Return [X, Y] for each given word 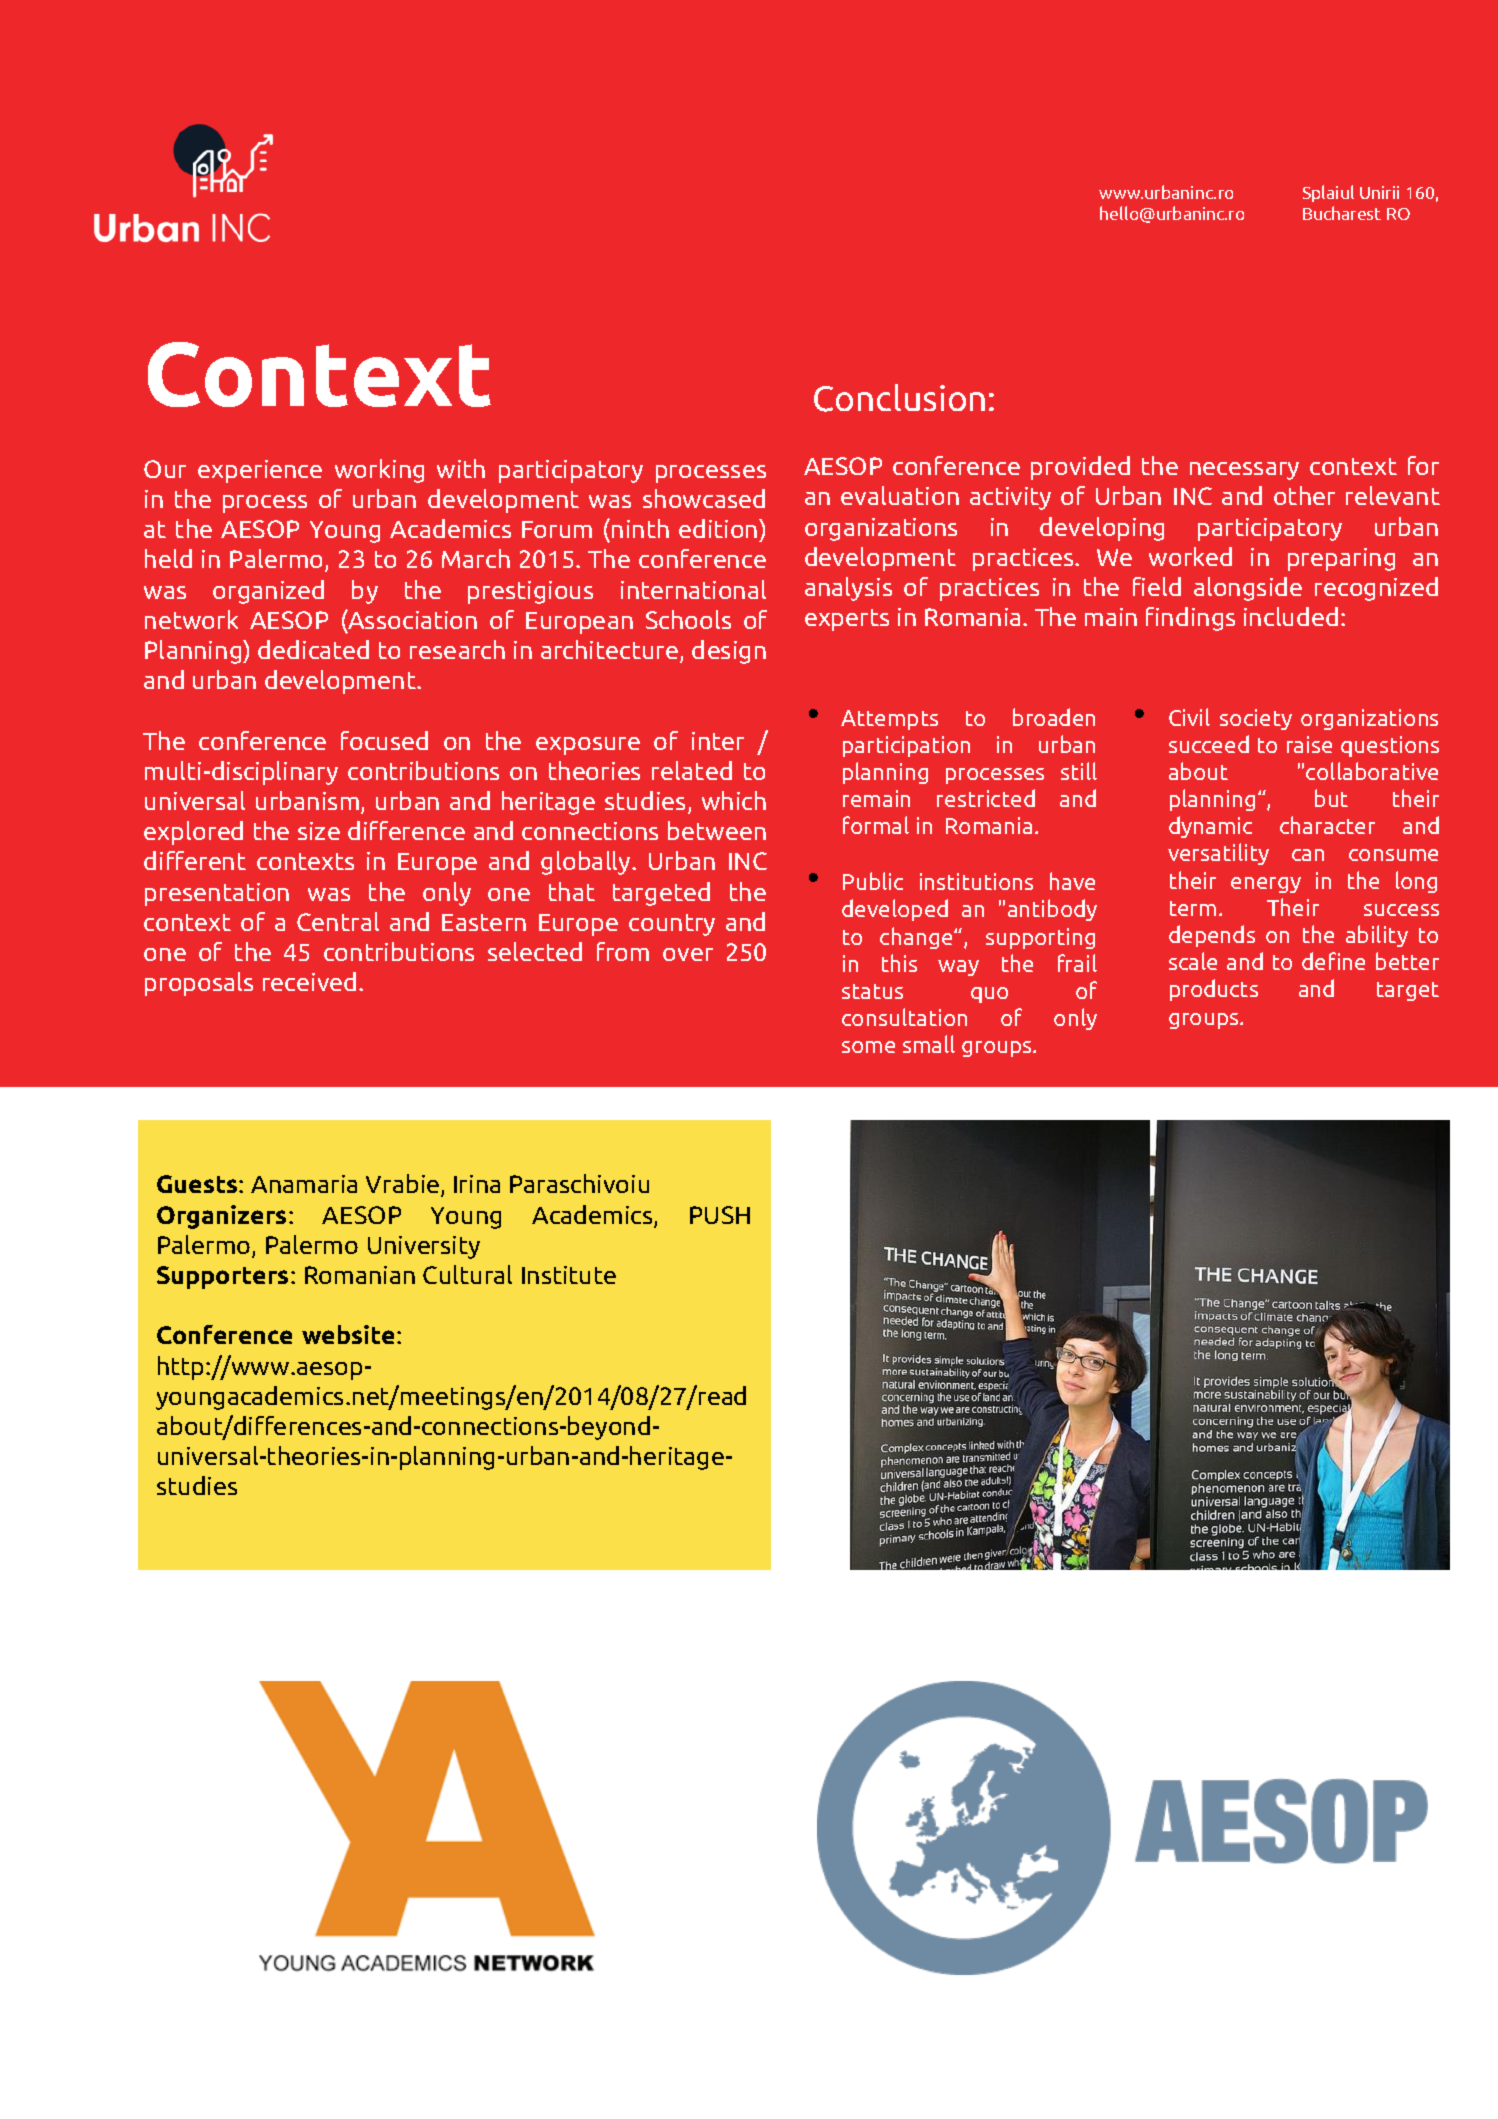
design [729, 652]
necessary [1244, 471]
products [1214, 990]
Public [873, 881]
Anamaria [304, 1184]
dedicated [313, 649]
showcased [704, 498]
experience [260, 471]
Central [338, 921]
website [350, 1334]
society [1256, 719]
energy [1266, 885]
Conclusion [899, 398]
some [868, 1047]
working [379, 471]
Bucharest [1342, 213]
